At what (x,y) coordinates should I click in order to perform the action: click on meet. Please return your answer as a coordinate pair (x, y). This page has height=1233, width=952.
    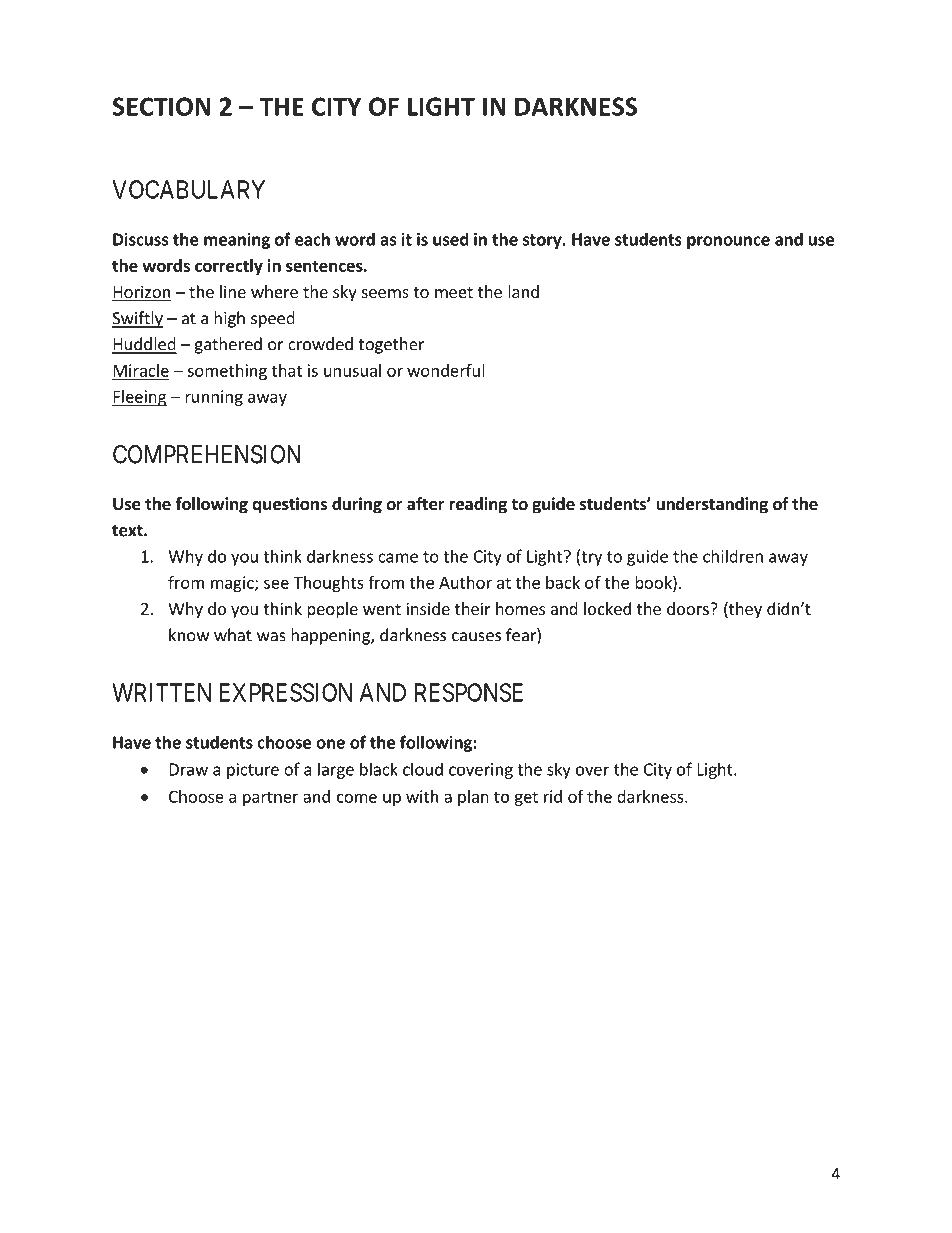
    Looking at the image, I should click on (454, 292).
